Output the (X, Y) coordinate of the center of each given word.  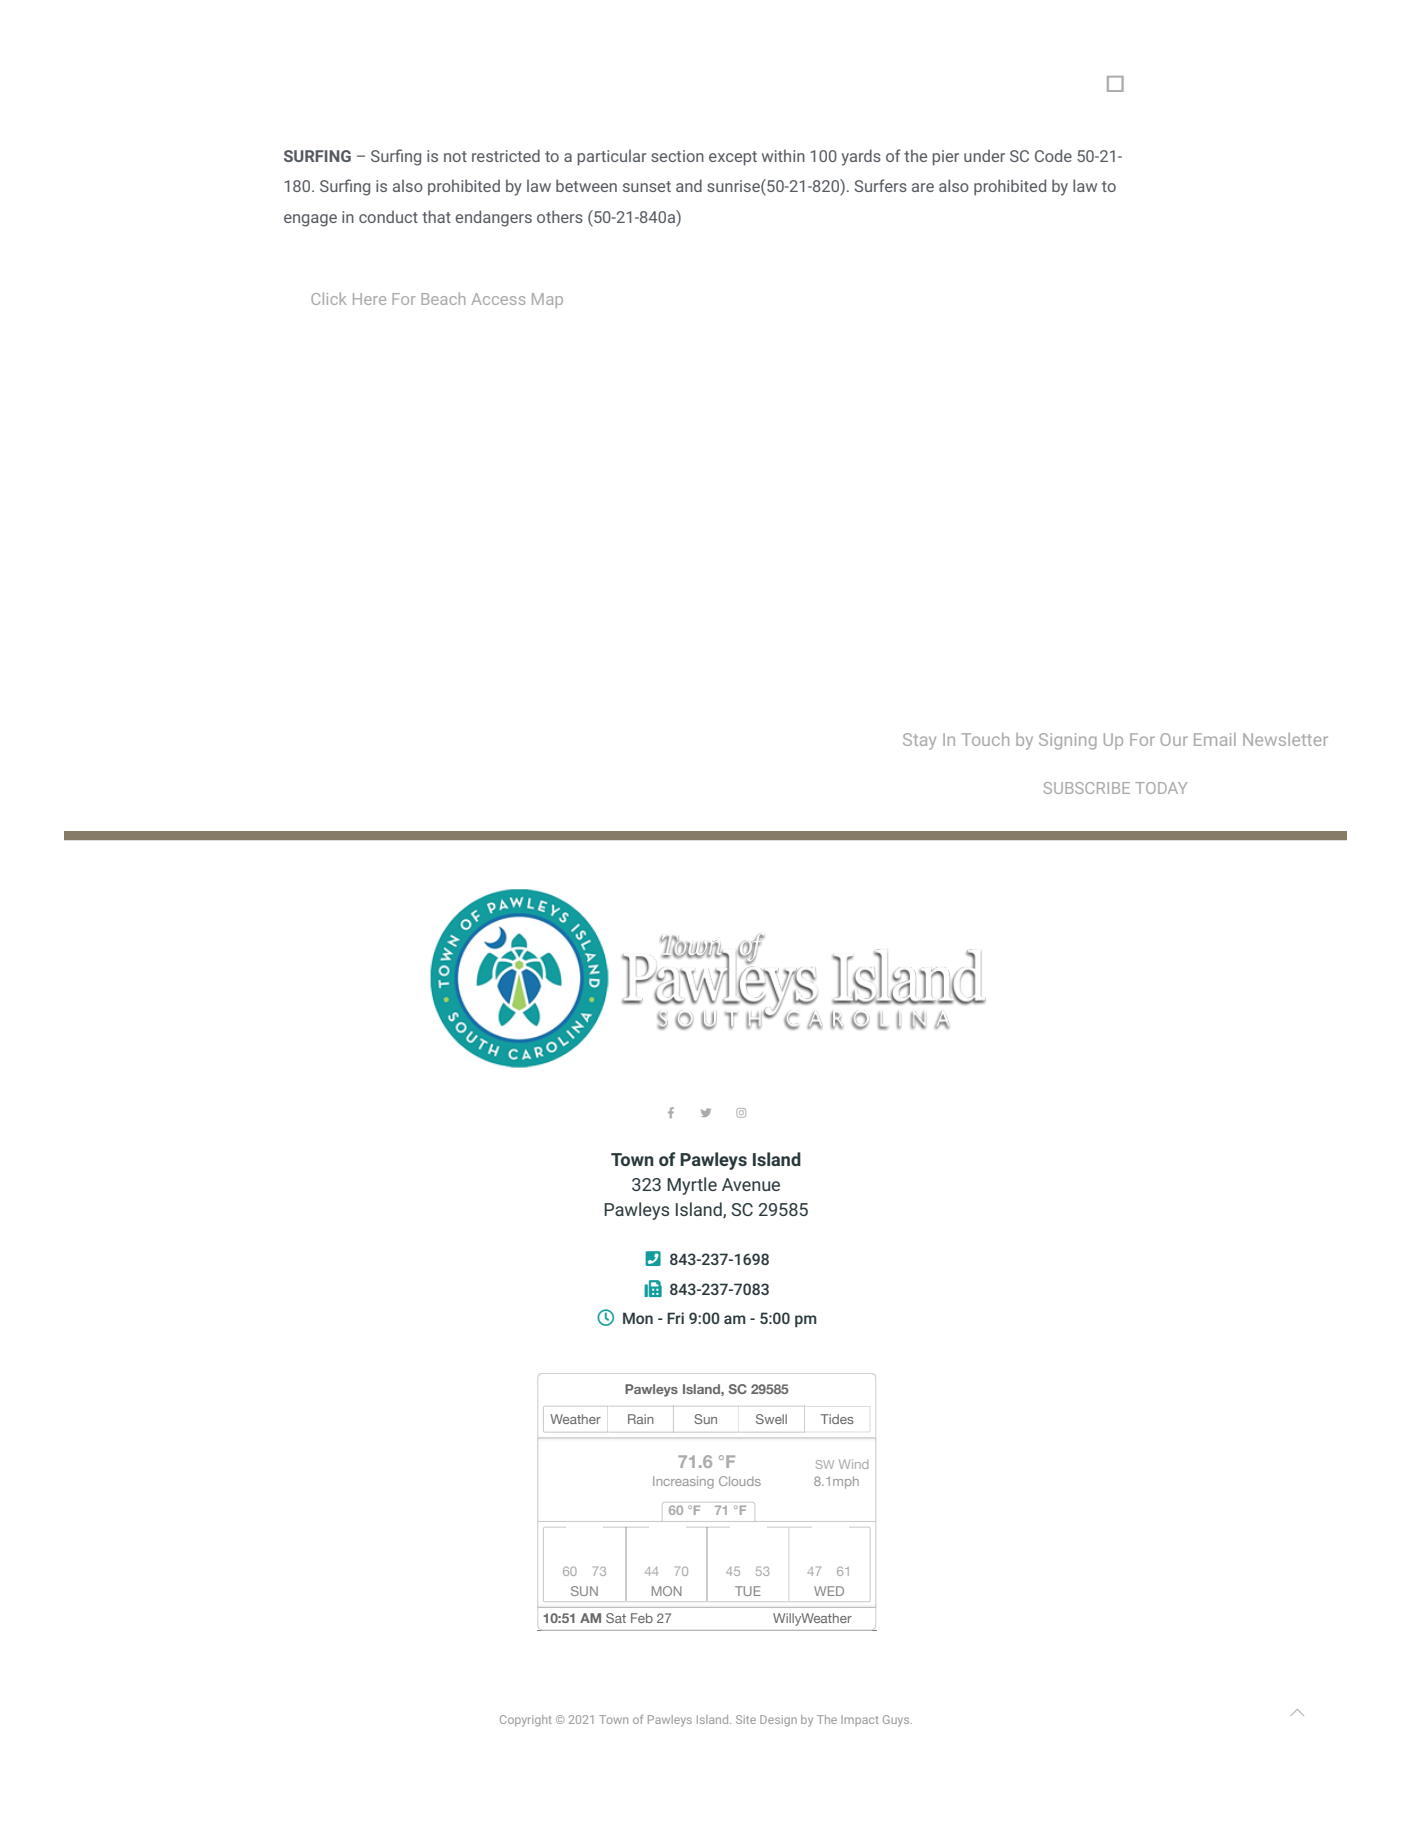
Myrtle (692, 1186)
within (783, 155)
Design (778, 1721)
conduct (388, 216)
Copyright (526, 1721)
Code (1053, 155)
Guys (897, 1721)
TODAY (1161, 788)
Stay (919, 741)
